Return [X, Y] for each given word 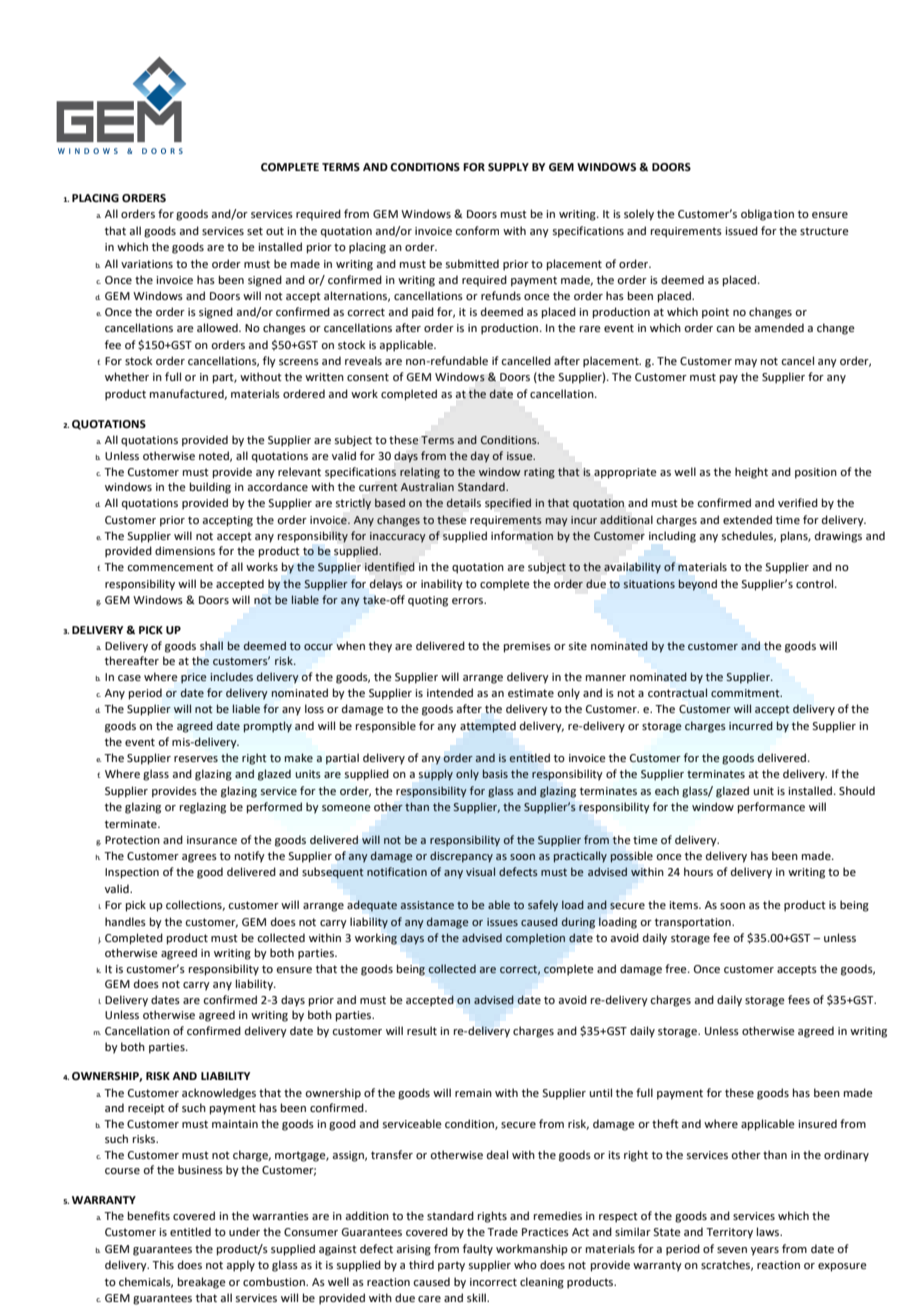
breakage [202, 1283]
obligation [767, 215]
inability [442, 585]
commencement [170, 567]
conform [477, 230]
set [255, 231]
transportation [694, 923]
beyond [698, 585]
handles [125, 921]
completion [535, 939]
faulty [478, 1250]
